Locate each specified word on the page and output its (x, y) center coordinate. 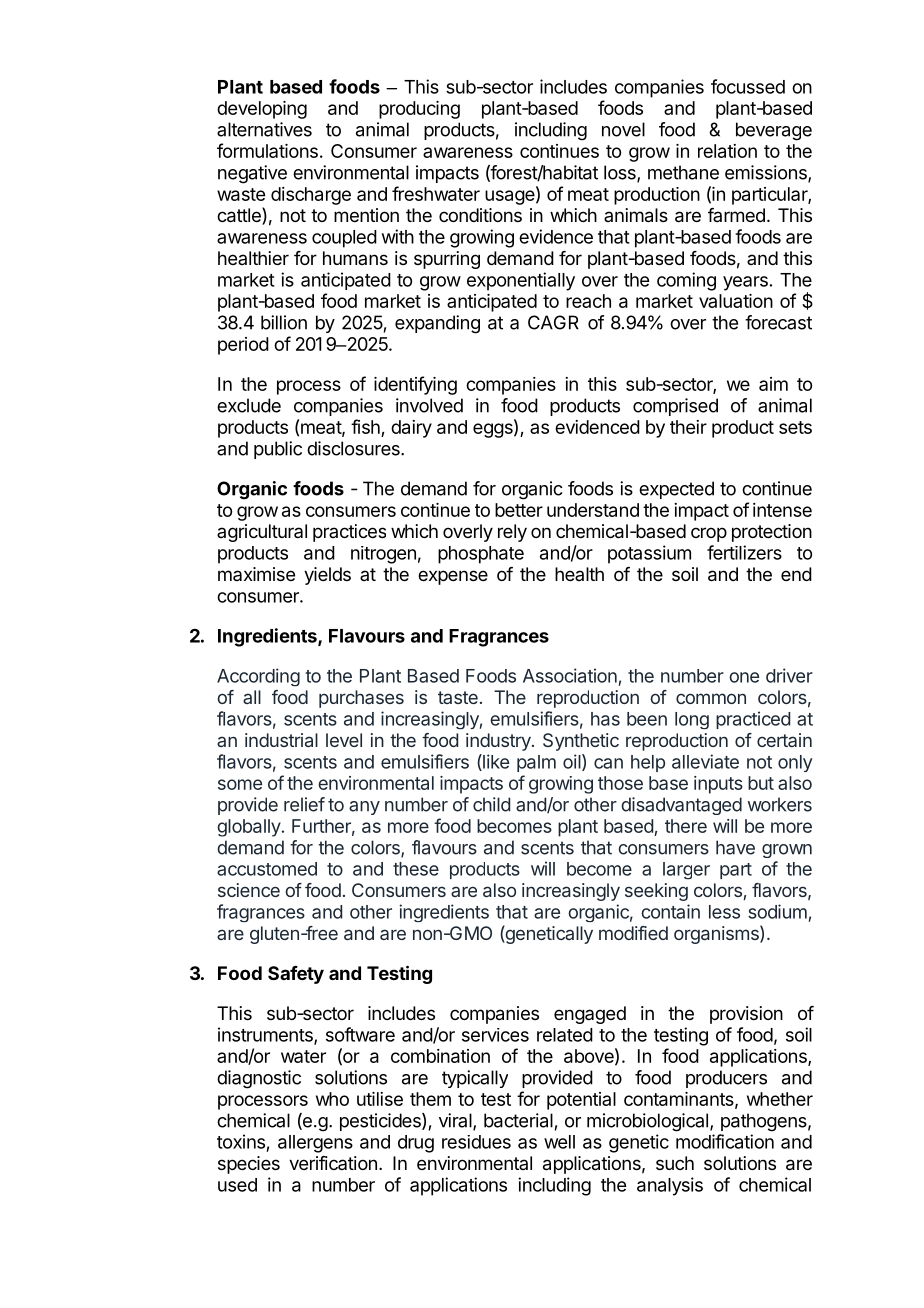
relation (727, 151)
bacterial (518, 1120)
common (711, 698)
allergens (315, 1144)
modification (725, 1141)
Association (570, 675)
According (258, 677)
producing (419, 110)
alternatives (264, 129)
